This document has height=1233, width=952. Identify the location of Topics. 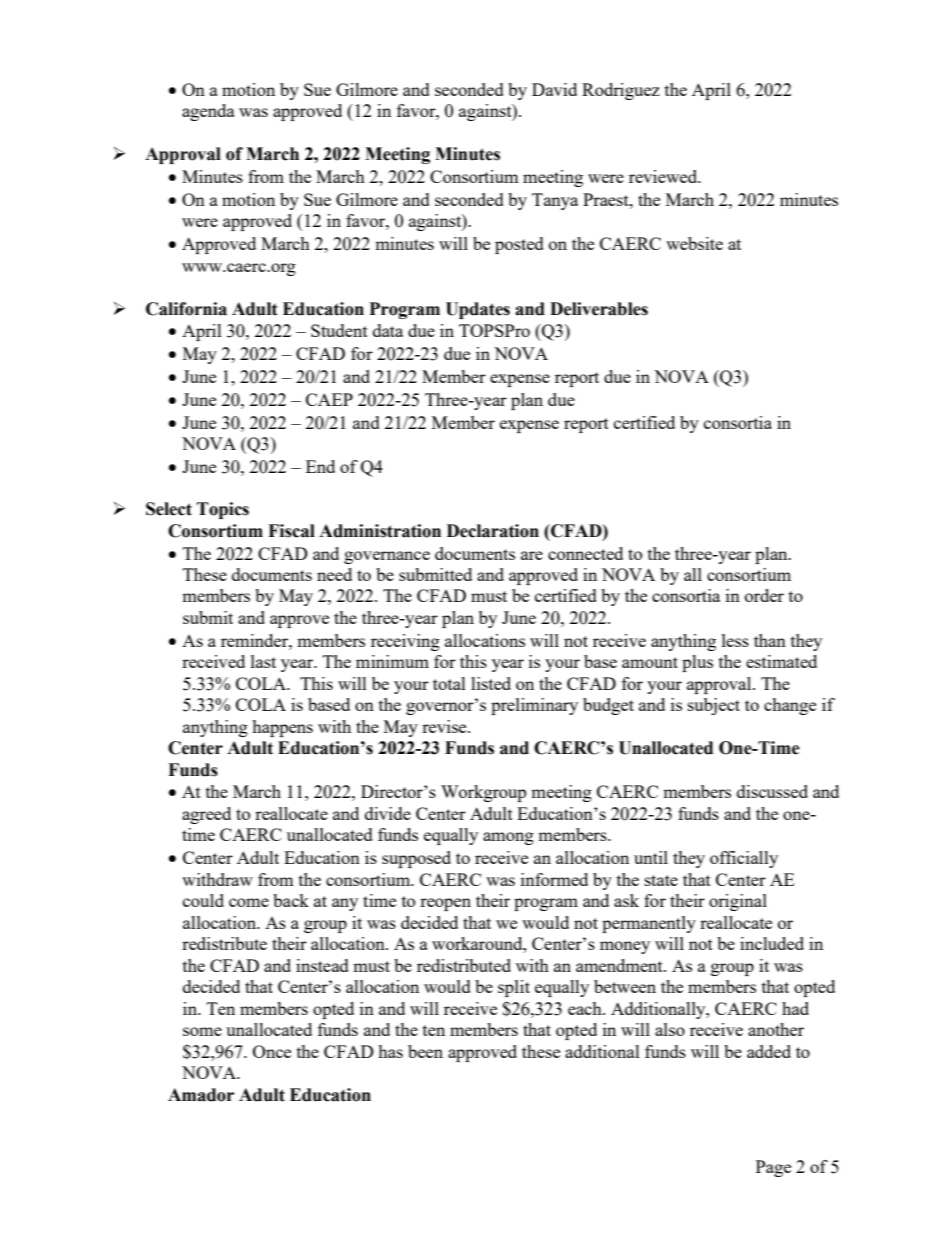
(223, 510).
